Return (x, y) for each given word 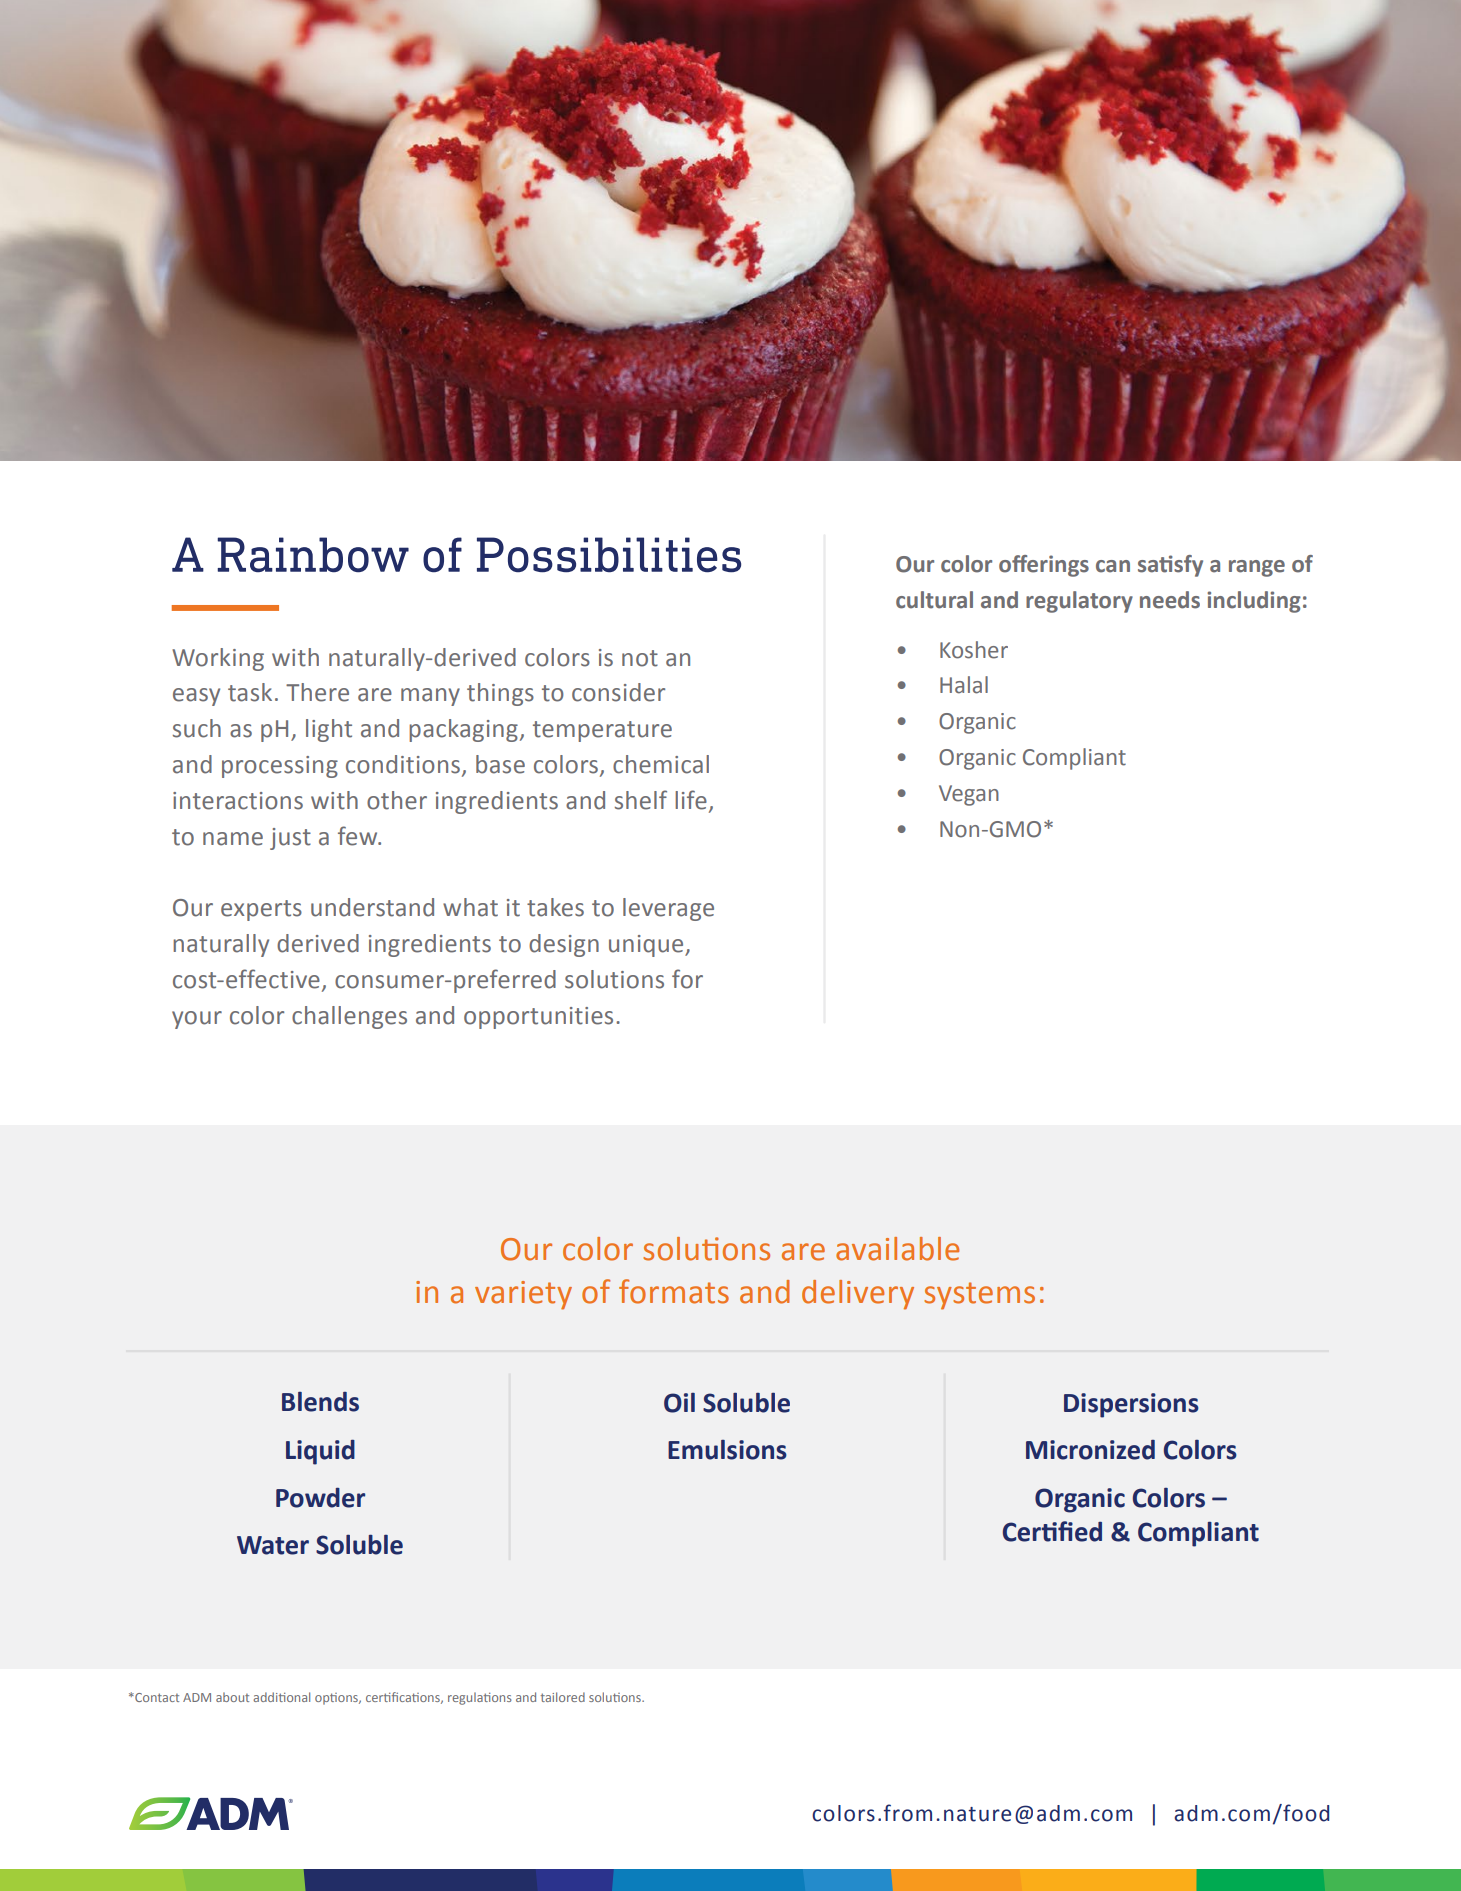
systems (979, 1296)
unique (647, 946)
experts (261, 910)
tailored (563, 1697)
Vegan (969, 795)
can (1113, 566)
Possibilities (609, 555)
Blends (320, 1402)
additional (281, 1697)
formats (674, 1291)
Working (218, 659)
